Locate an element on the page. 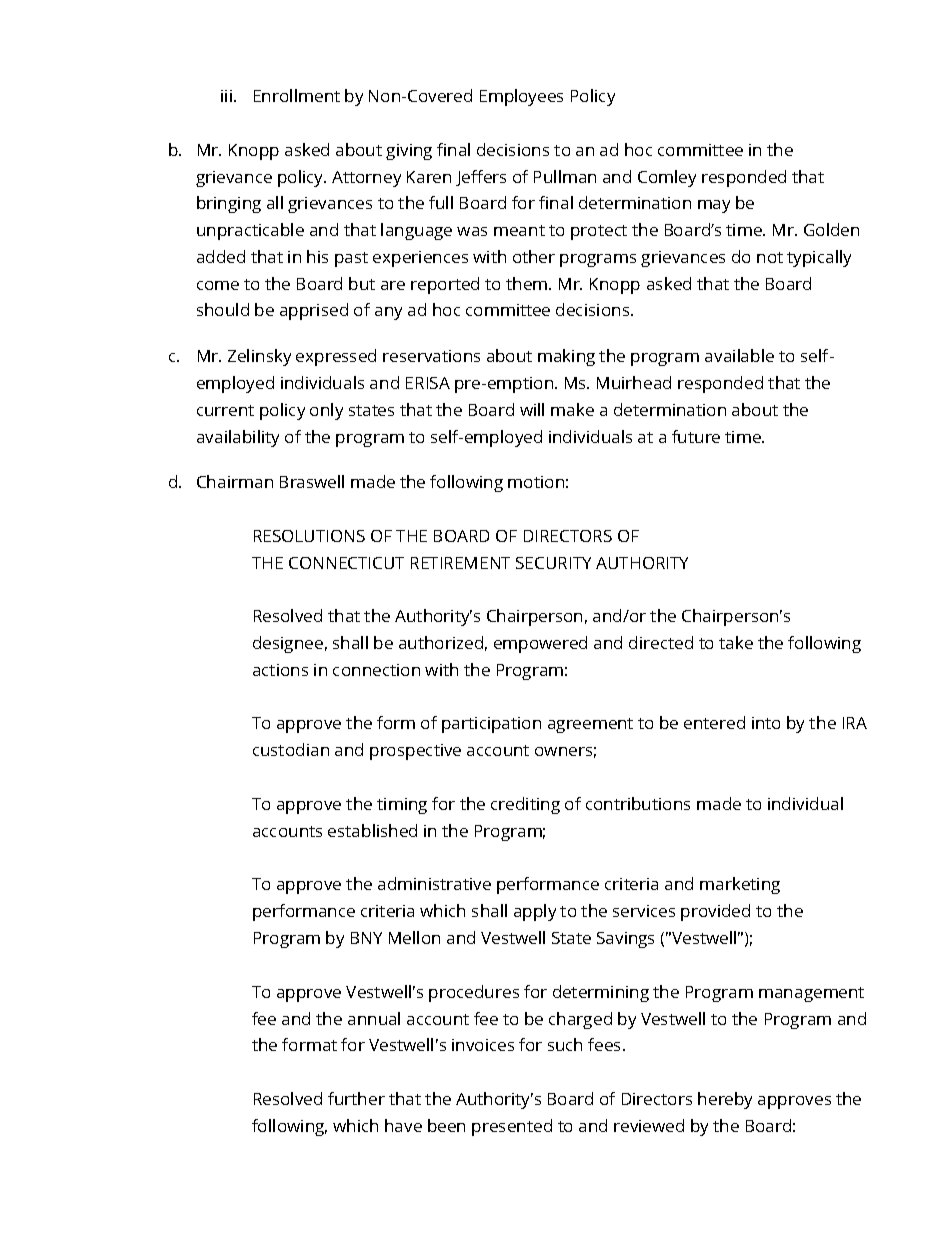 Image resolution: width=952 pixels, height=1233 pixels. available is located at coordinates (739, 355).
